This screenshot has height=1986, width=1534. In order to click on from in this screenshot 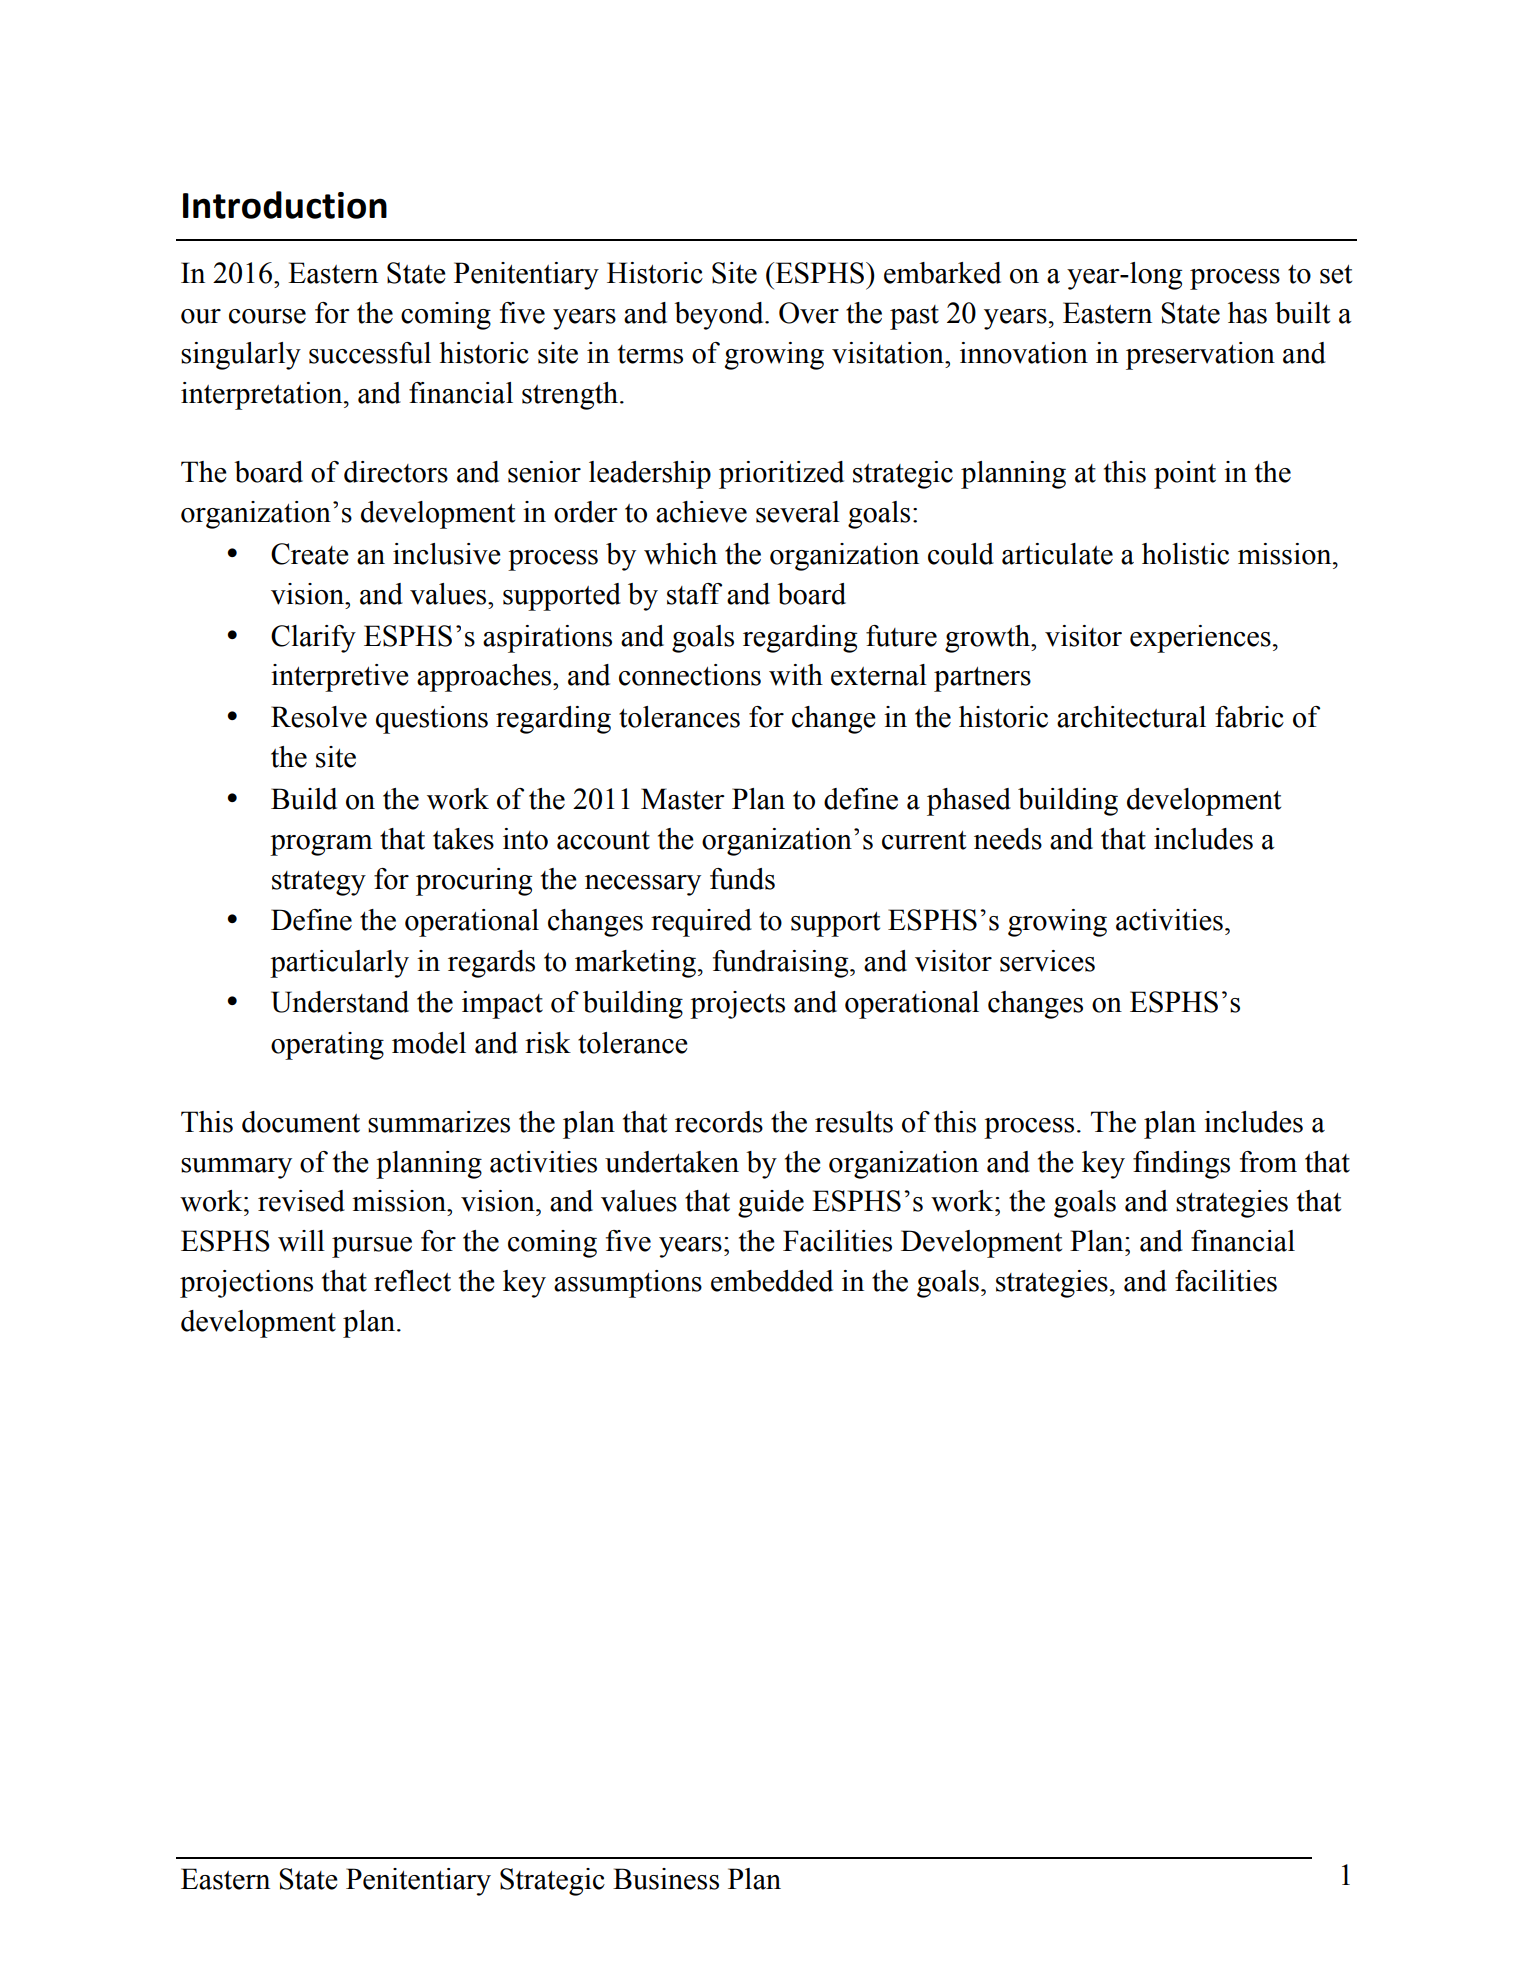, I will do `click(1268, 1162)`.
